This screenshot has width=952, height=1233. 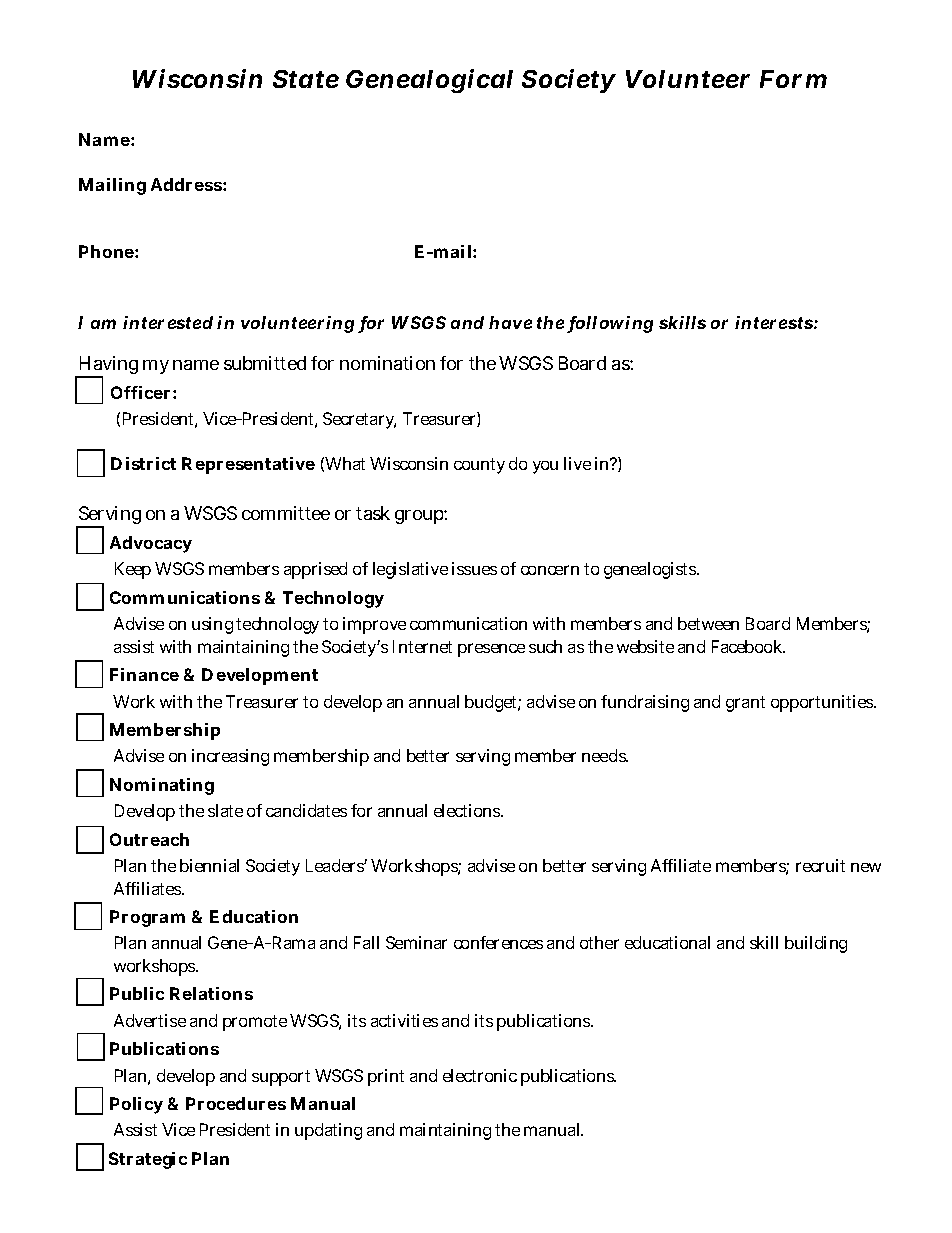 I want to click on recruit, so click(x=820, y=865).
